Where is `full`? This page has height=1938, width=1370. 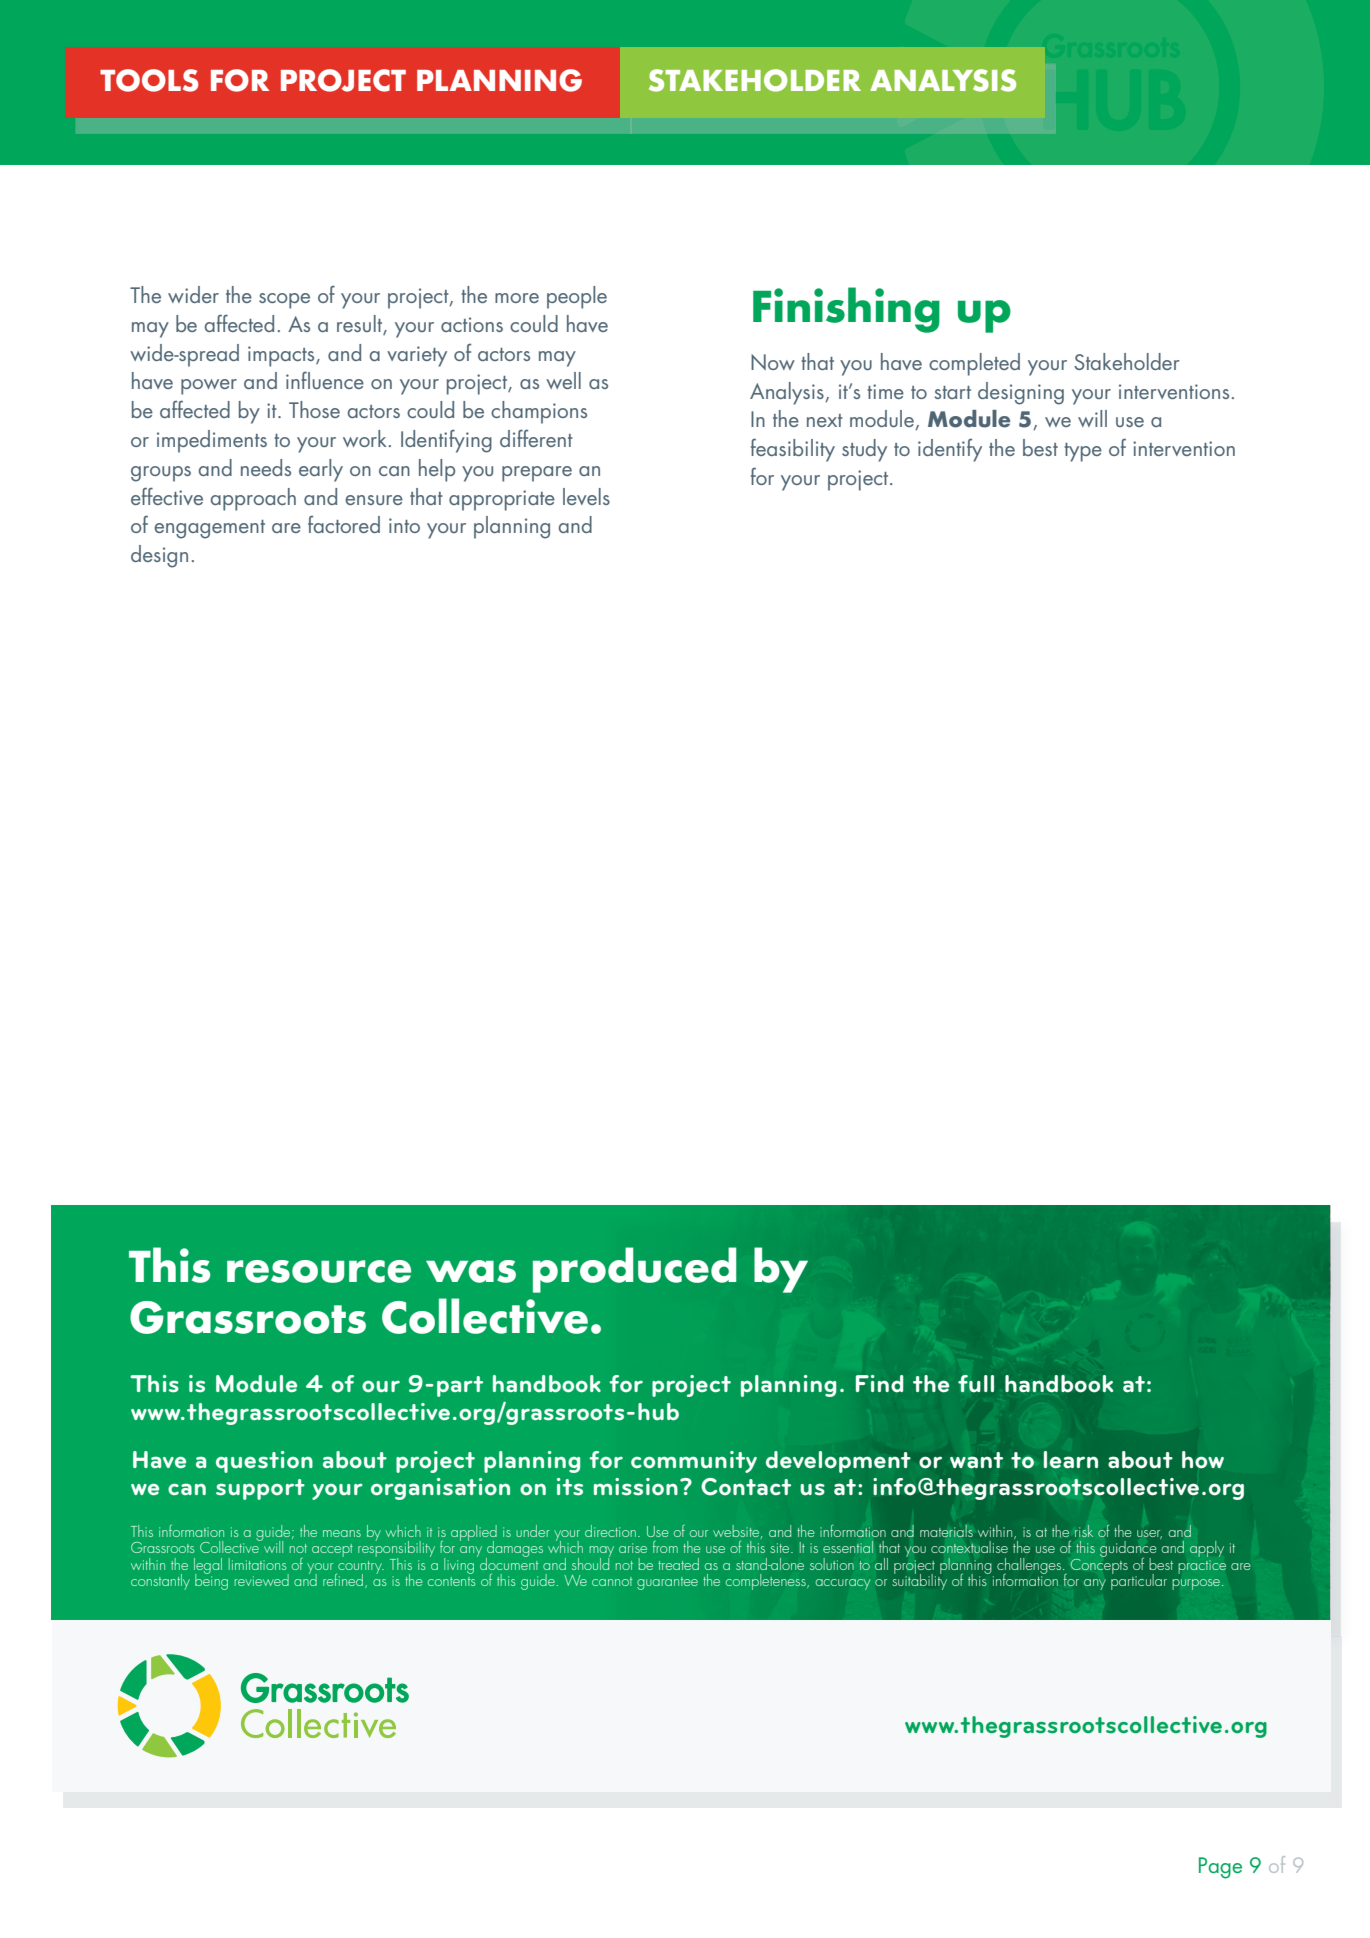 full is located at coordinates (976, 1384).
